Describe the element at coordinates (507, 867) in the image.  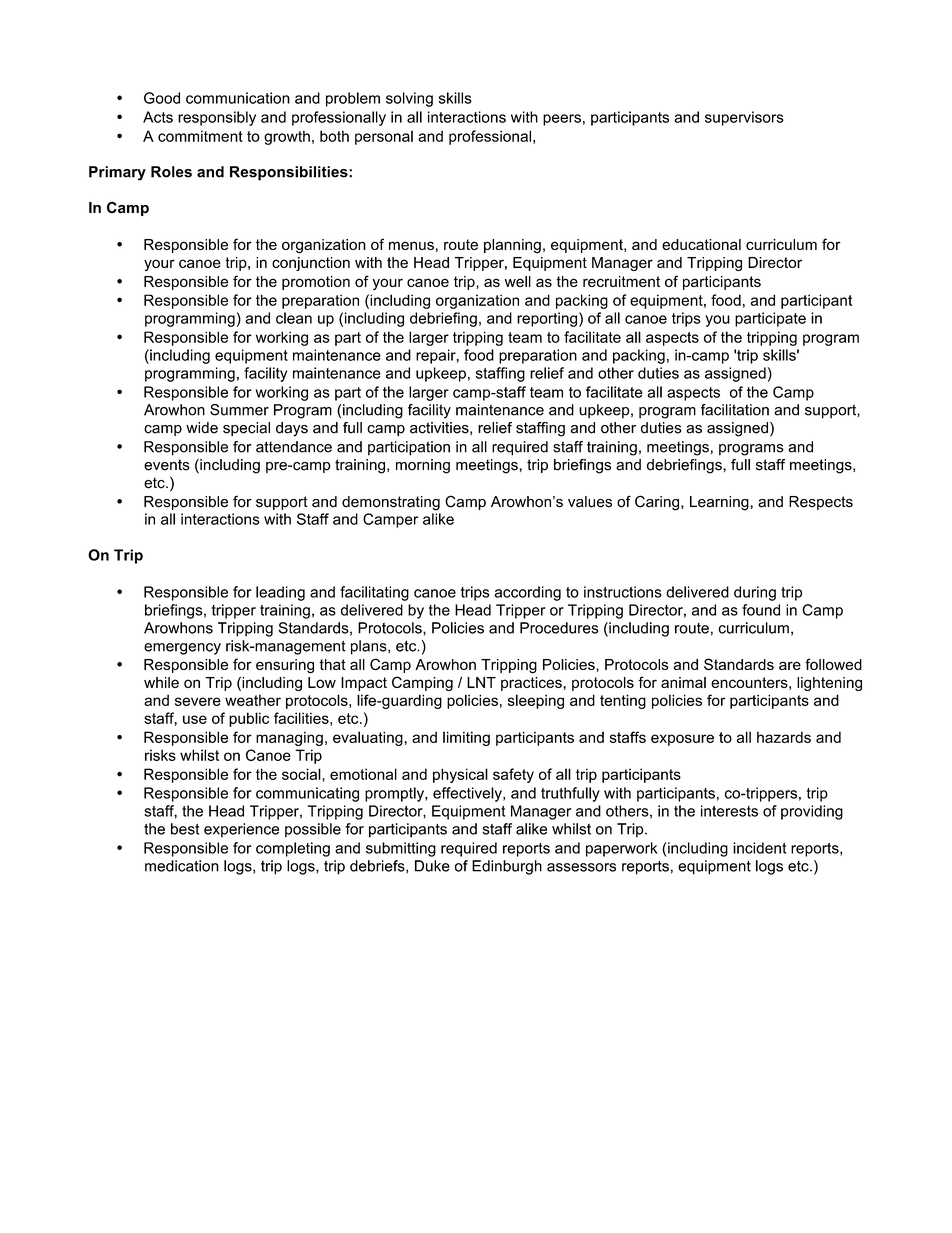
I see `Edinburgh` at that location.
